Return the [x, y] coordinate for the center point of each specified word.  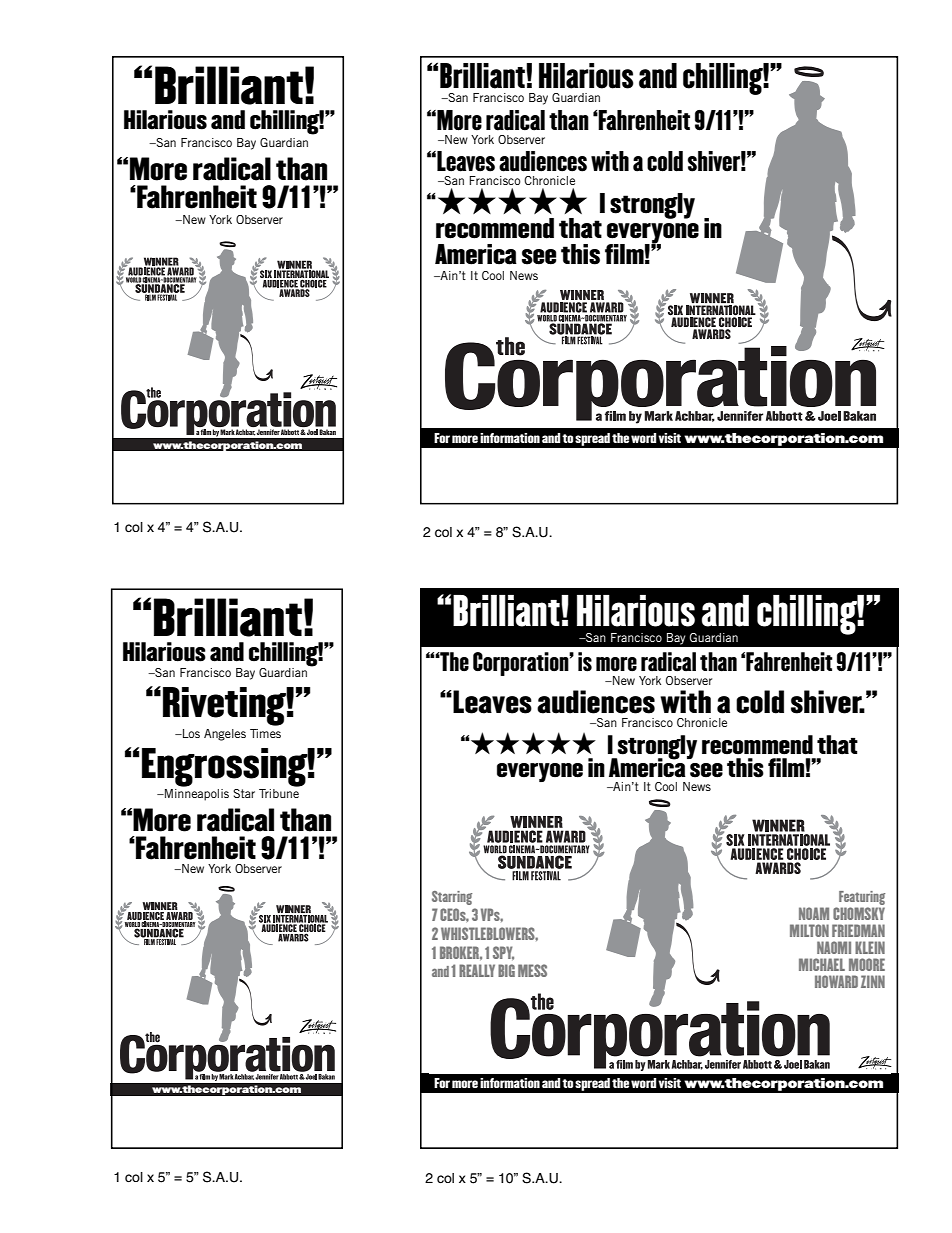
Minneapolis [196, 795]
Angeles [225, 735]
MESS [532, 970]
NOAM [814, 913]
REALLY [477, 970]
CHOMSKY [859, 913]
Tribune [279, 793]
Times [265, 733]
